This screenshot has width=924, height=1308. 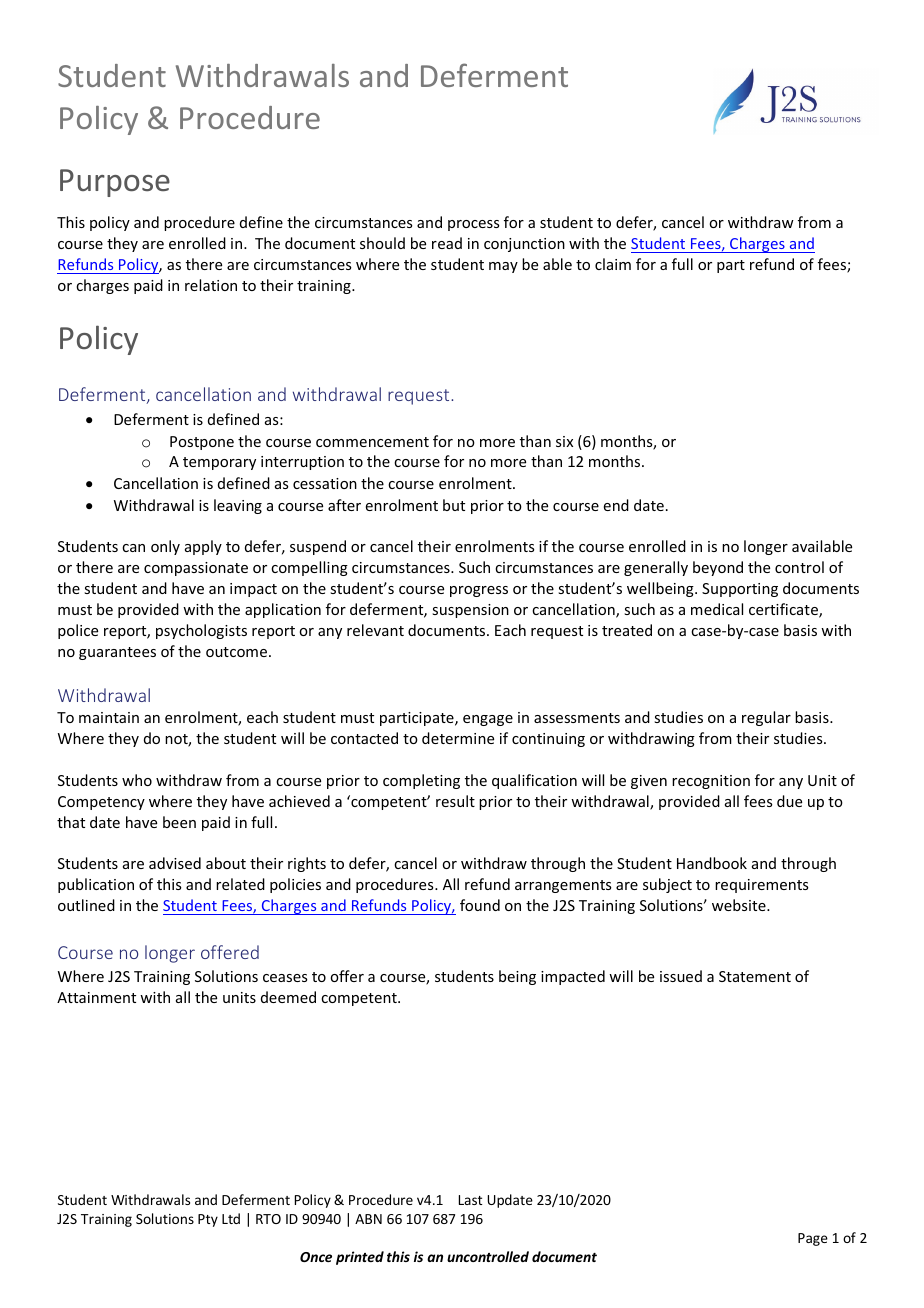 What do you see at coordinates (208, 1220) in the screenshot?
I see `Pty` at bounding box center [208, 1220].
